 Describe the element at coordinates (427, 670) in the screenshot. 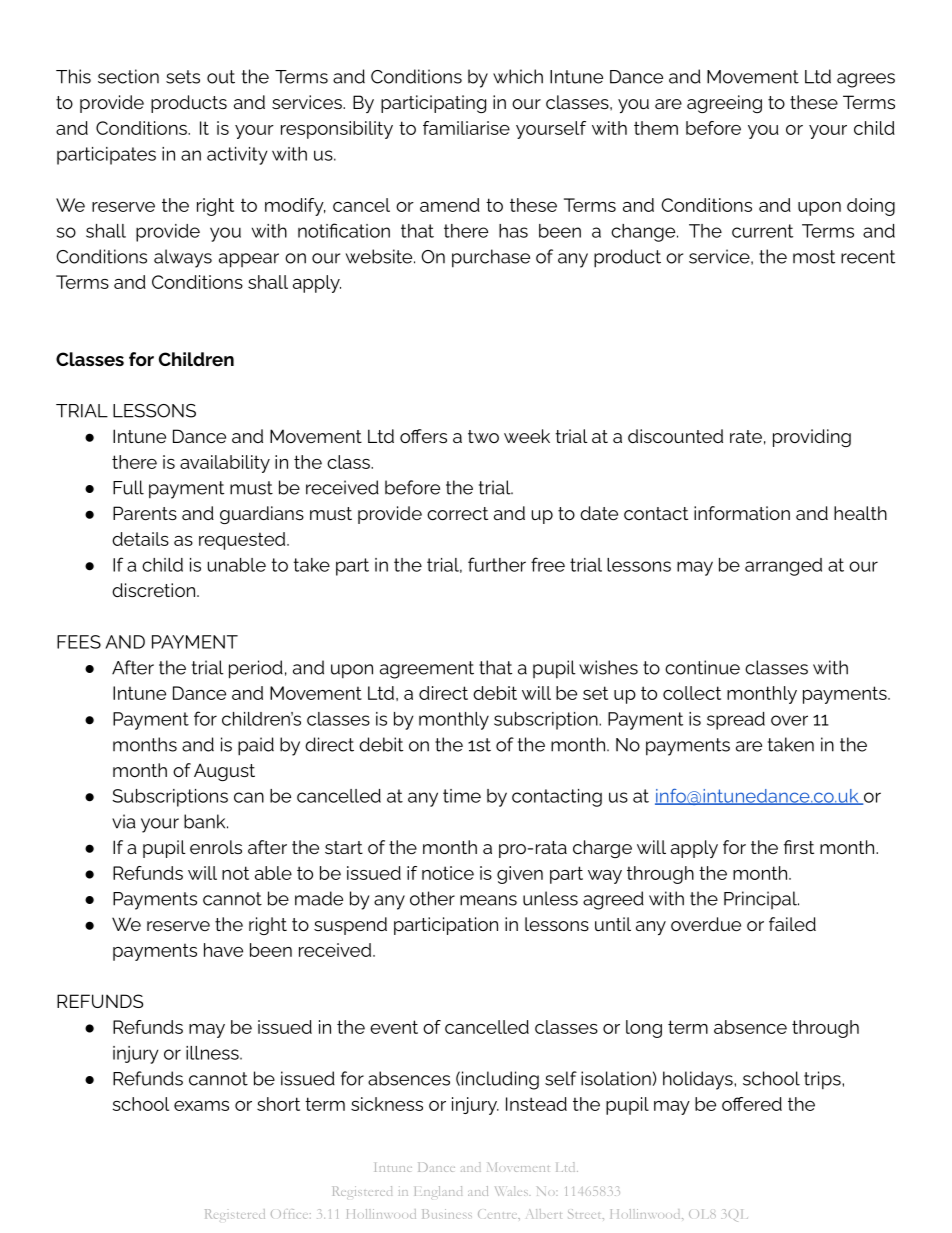

I see `agreement` at that location.
